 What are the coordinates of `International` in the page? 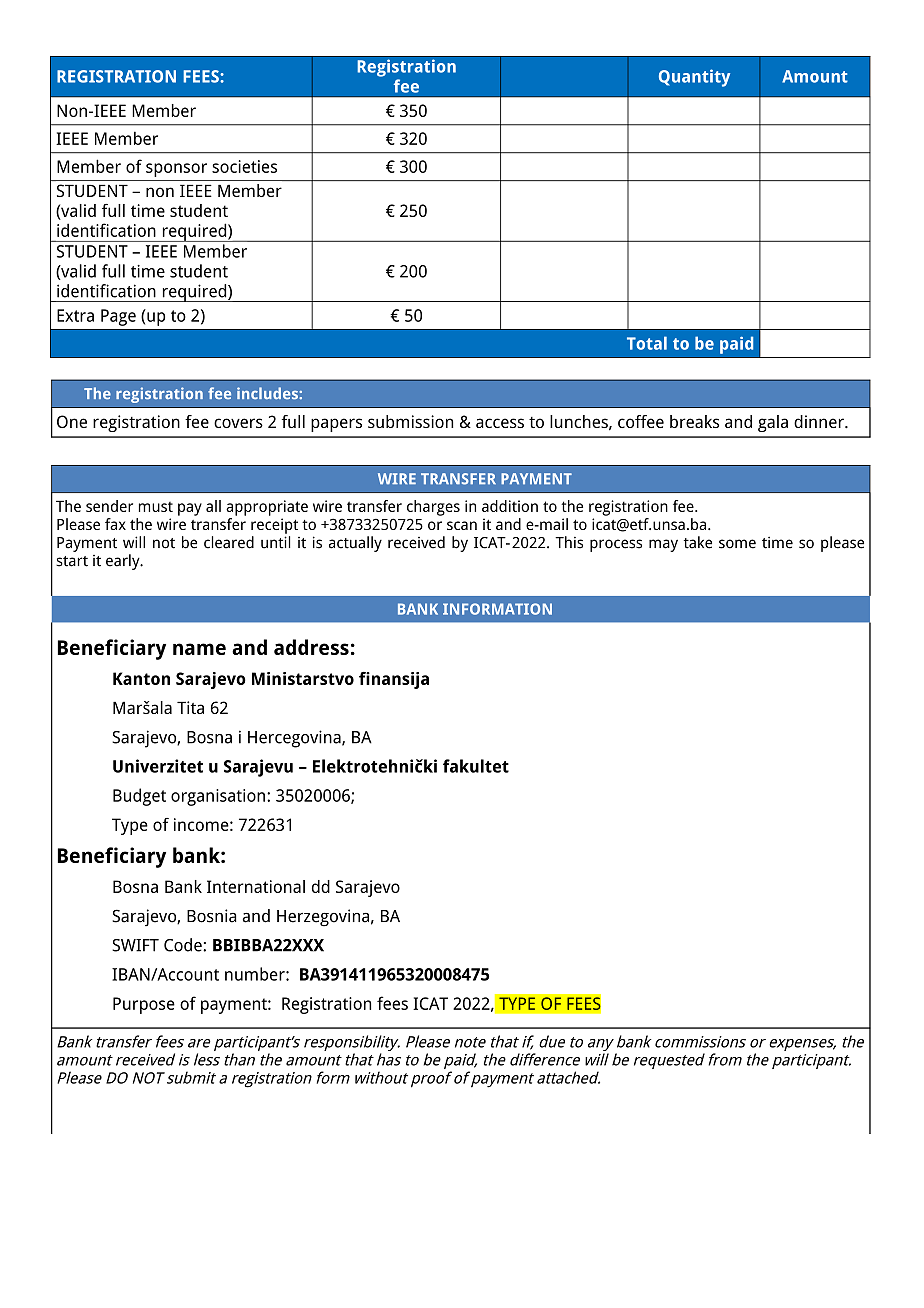 It's located at (256, 886).
